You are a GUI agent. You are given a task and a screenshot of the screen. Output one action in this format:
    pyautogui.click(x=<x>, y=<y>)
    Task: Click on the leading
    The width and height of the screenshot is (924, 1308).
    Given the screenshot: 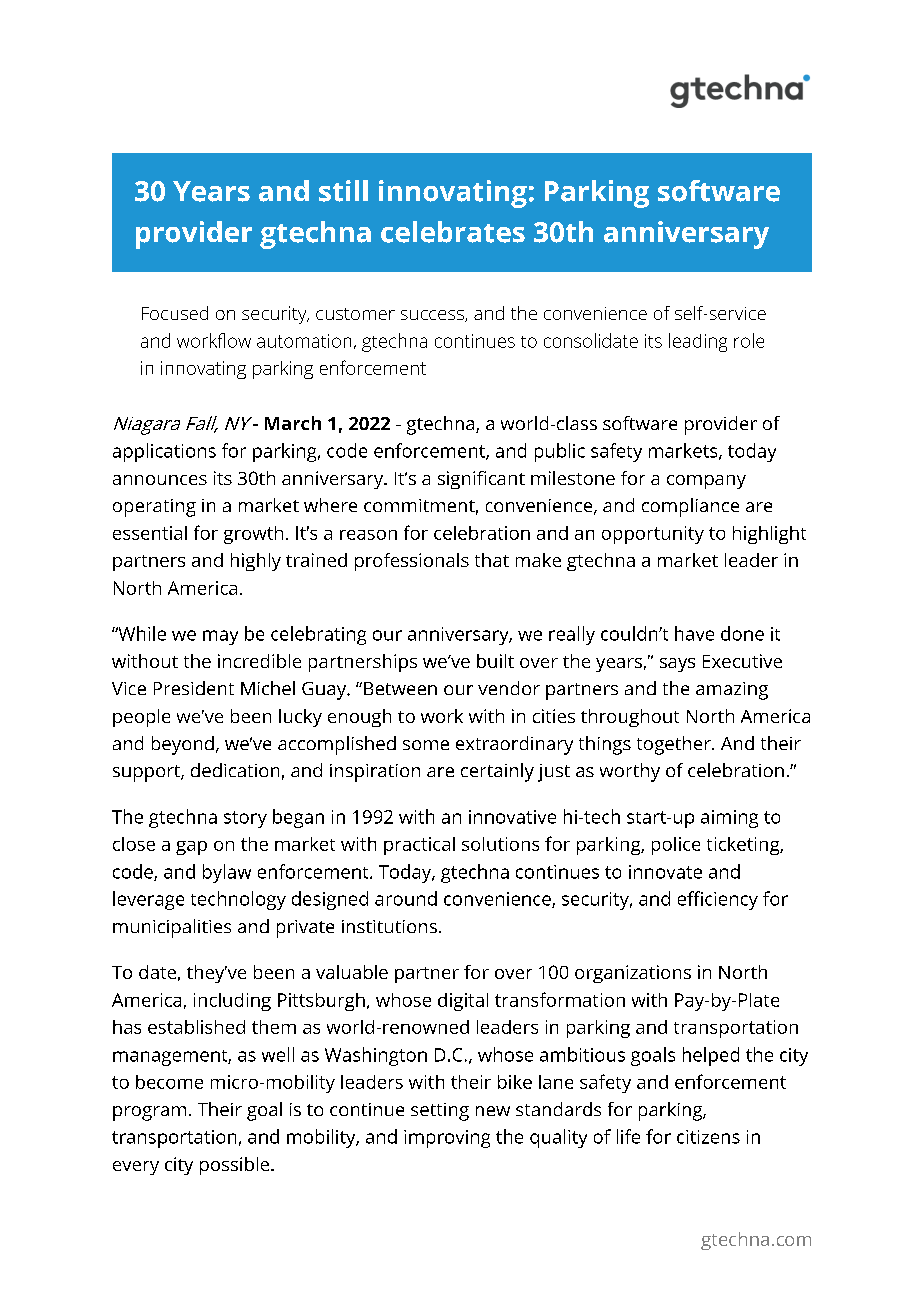 What is the action you would take?
    pyautogui.click(x=698, y=342)
